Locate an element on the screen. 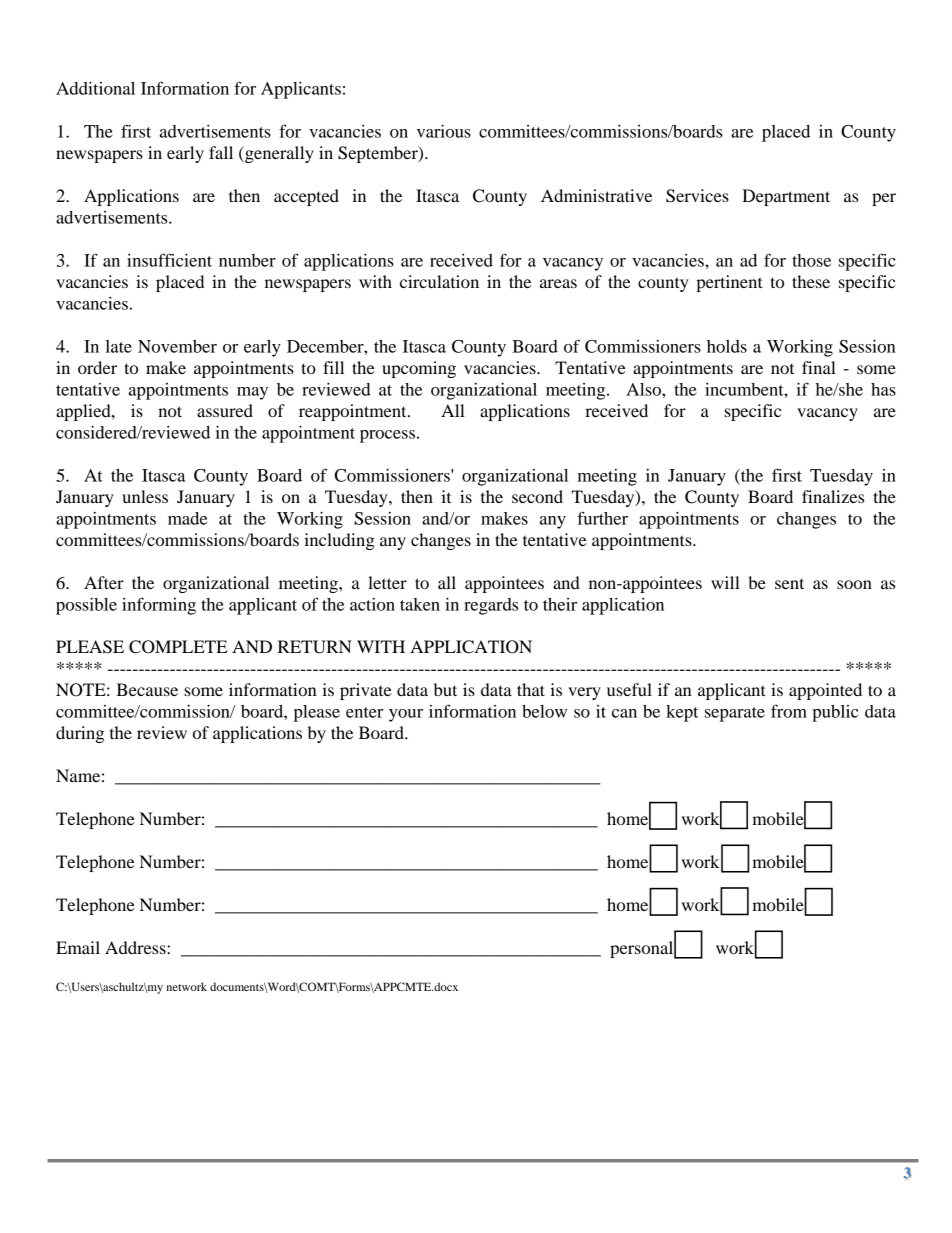 The height and width of the screenshot is (1233, 952). during is located at coordinates (80, 734).
